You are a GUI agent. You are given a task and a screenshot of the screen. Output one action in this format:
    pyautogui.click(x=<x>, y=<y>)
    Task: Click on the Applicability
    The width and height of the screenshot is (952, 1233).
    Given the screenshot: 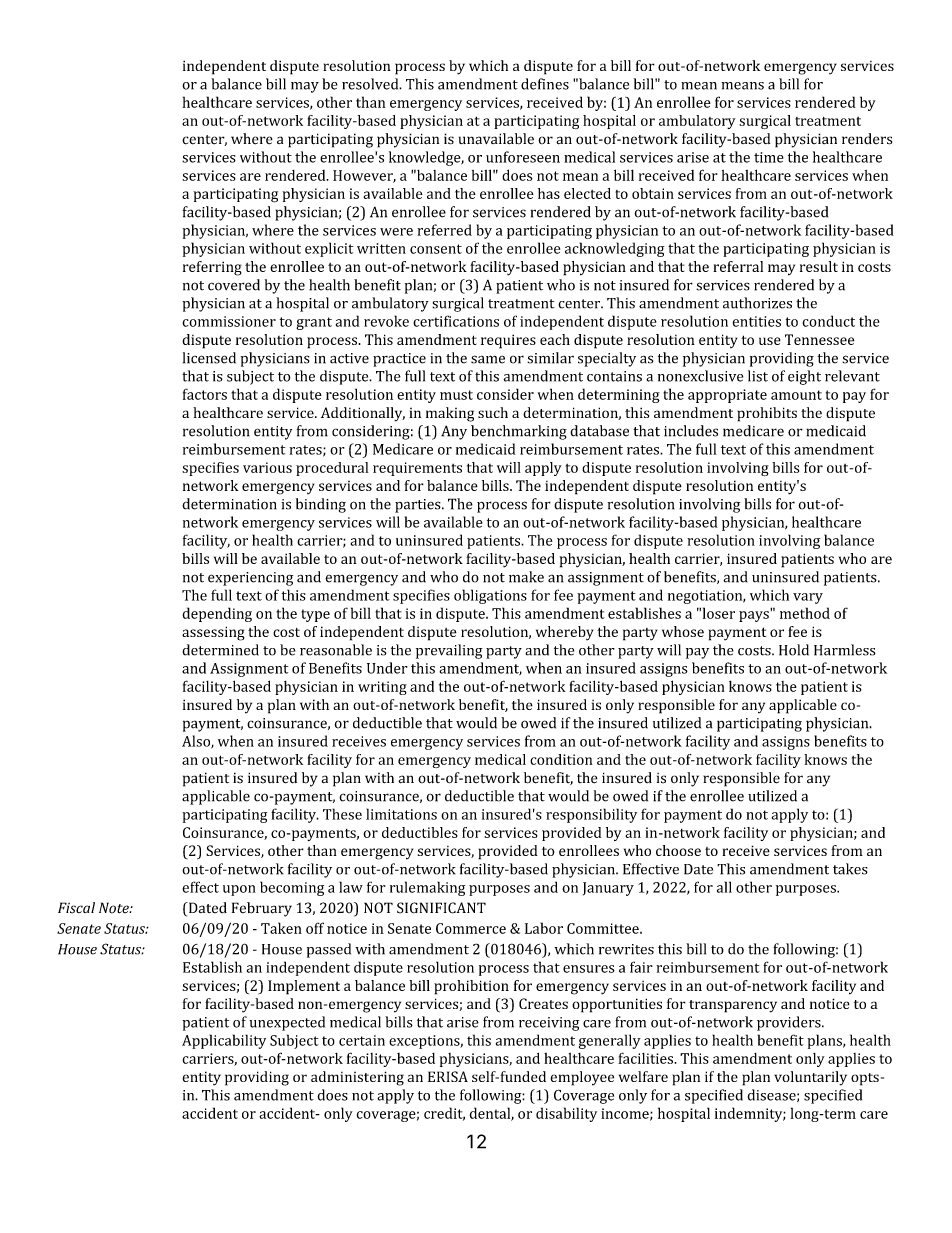 What is the action you would take?
    pyautogui.click(x=224, y=1041)
